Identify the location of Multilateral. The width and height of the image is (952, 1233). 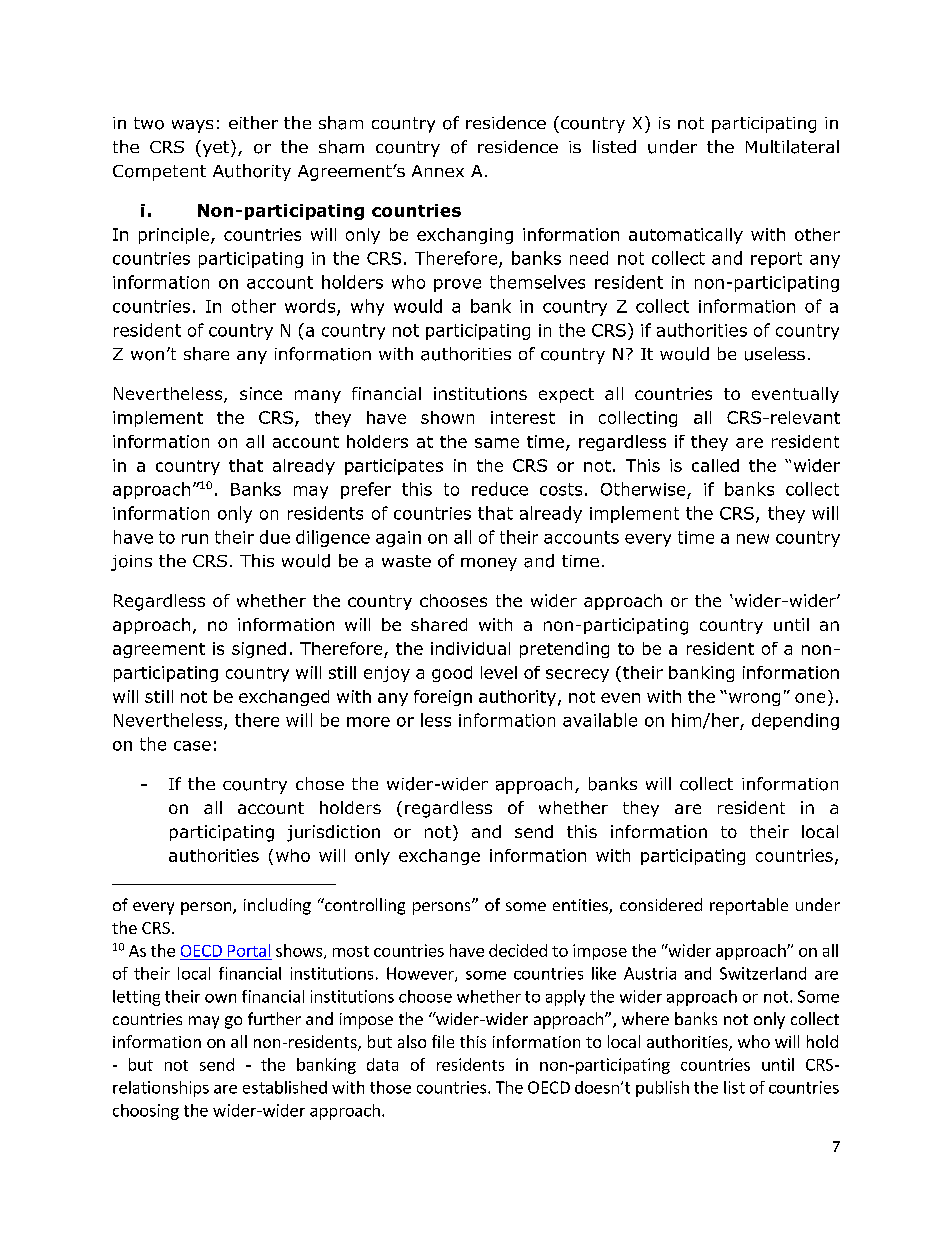
(792, 147).
